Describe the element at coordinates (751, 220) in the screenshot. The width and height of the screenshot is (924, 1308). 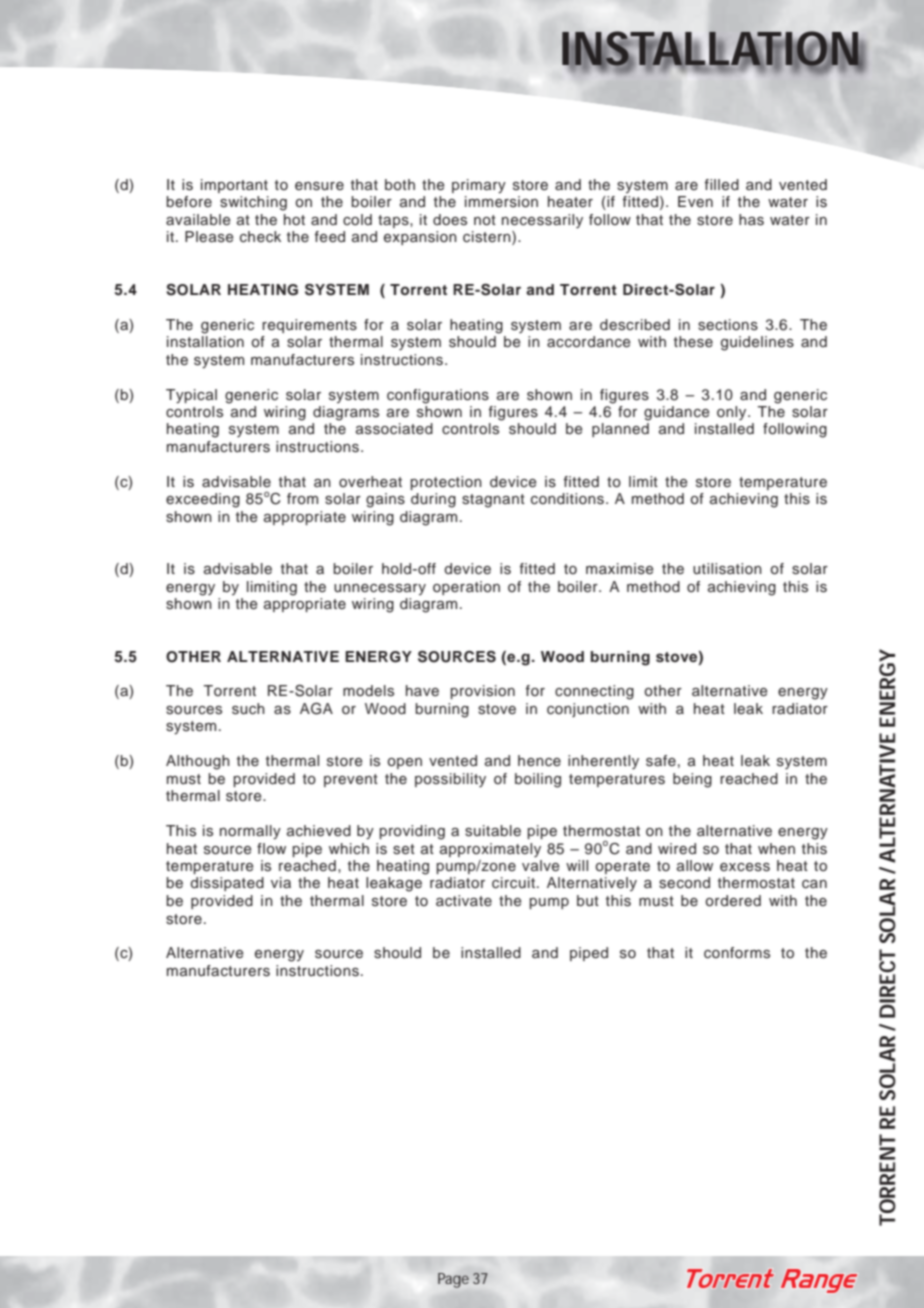
I see `has` at that location.
